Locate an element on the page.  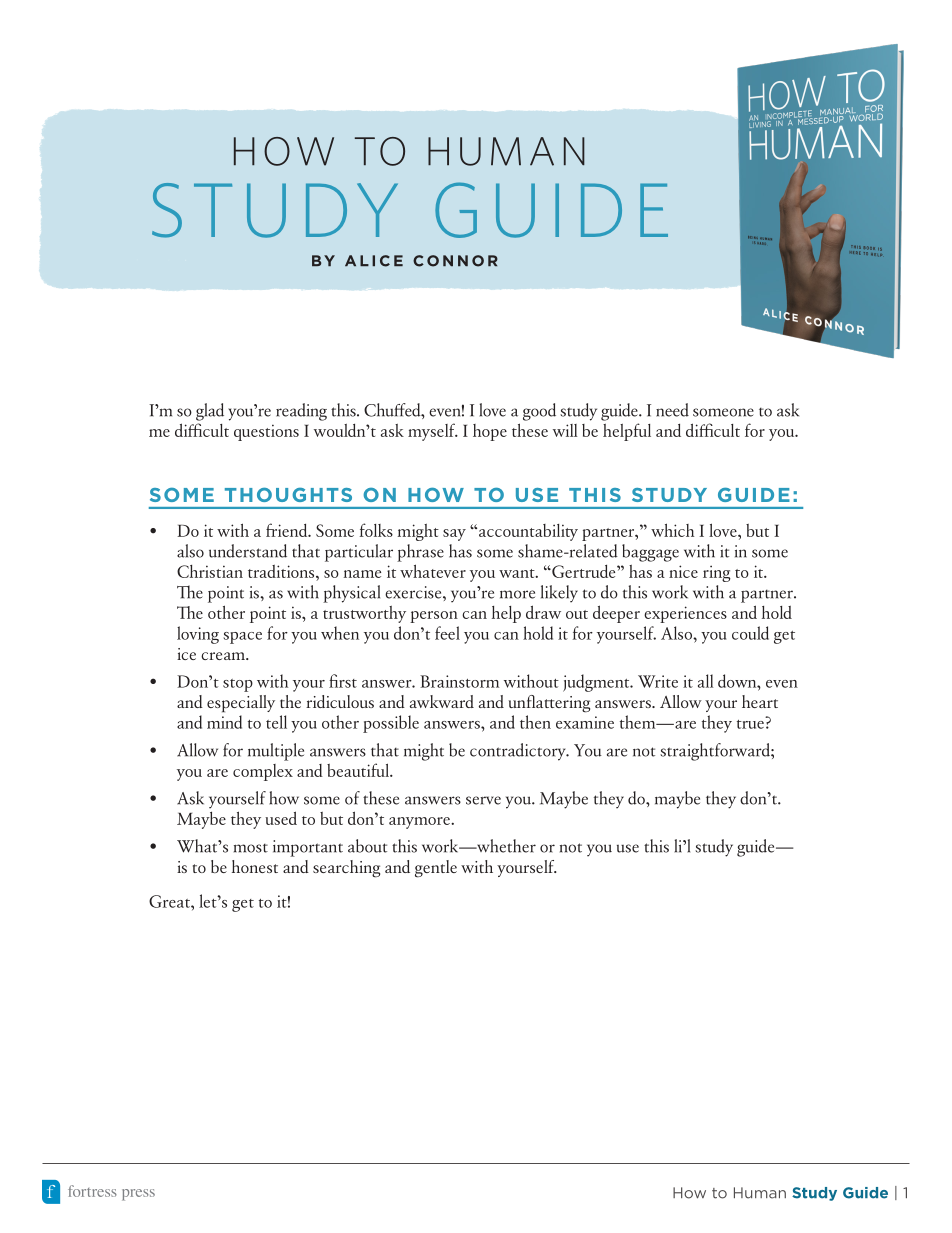
say is located at coordinates (454, 535).
